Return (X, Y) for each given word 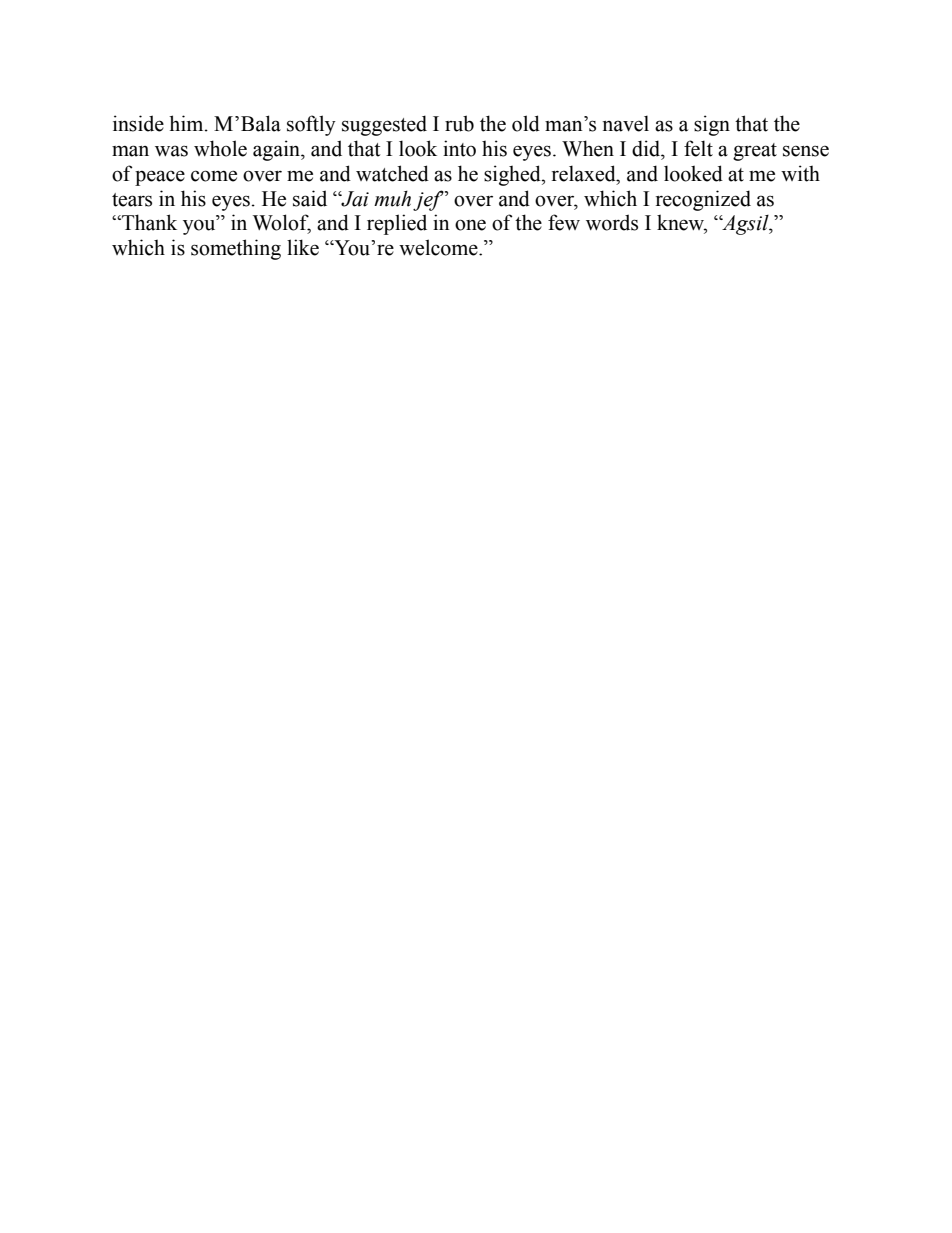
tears (132, 200)
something (236, 249)
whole (220, 148)
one (470, 225)
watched (392, 173)
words (612, 222)
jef (429, 200)
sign (712, 125)
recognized (703, 200)
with (800, 173)
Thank (148, 222)
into (459, 148)
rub (459, 123)
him (187, 123)
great (755, 152)
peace (160, 178)
